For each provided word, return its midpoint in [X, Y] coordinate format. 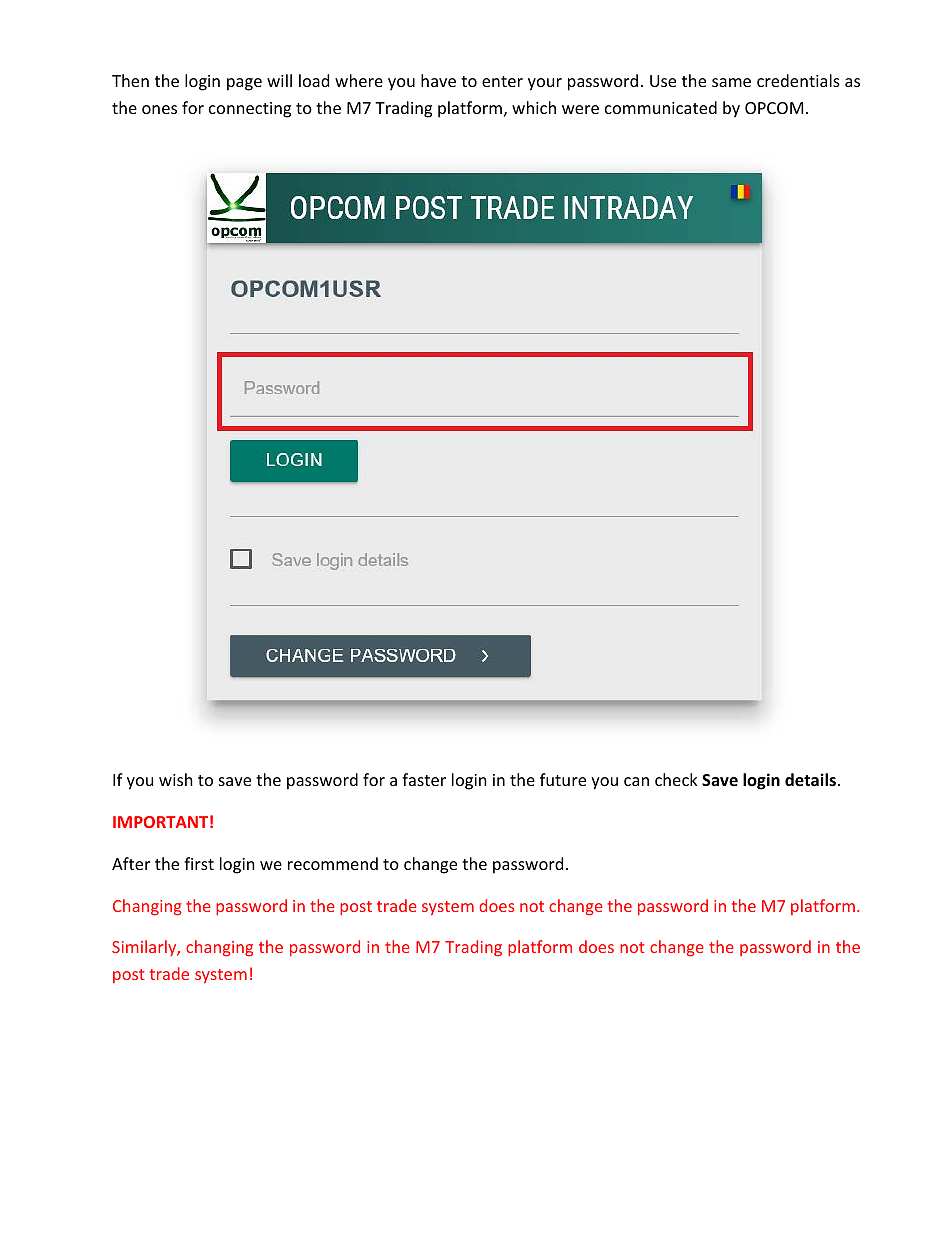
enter [502, 81]
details [810, 780]
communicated [661, 107]
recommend [333, 863]
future [563, 779]
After [131, 863]
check [676, 779]
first [199, 863]
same [731, 82]
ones [159, 109]
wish [176, 779]
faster [424, 779]
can [636, 781]
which [534, 107]
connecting [250, 110]
